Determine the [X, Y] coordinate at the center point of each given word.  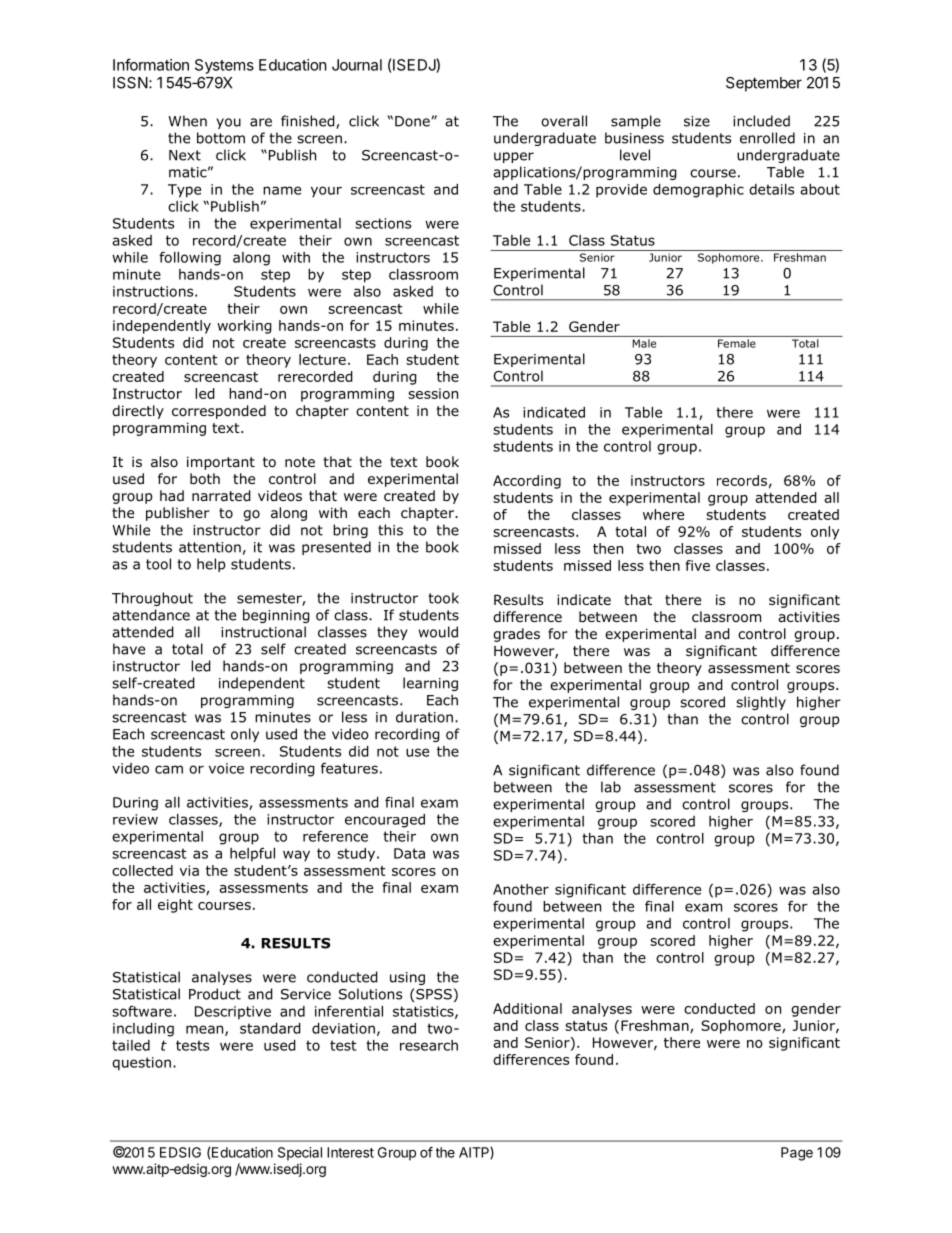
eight [175, 906]
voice [226, 768]
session [433, 393]
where [663, 514]
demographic [698, 191]
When [187, 121]
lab [611, 787]
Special [300, 1154]
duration [424, 717]
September [764, 84]
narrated [221, 496]
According [527, 482]
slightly [761, 703]
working [244, 327]
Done [413, 121]
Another [521, 889]
